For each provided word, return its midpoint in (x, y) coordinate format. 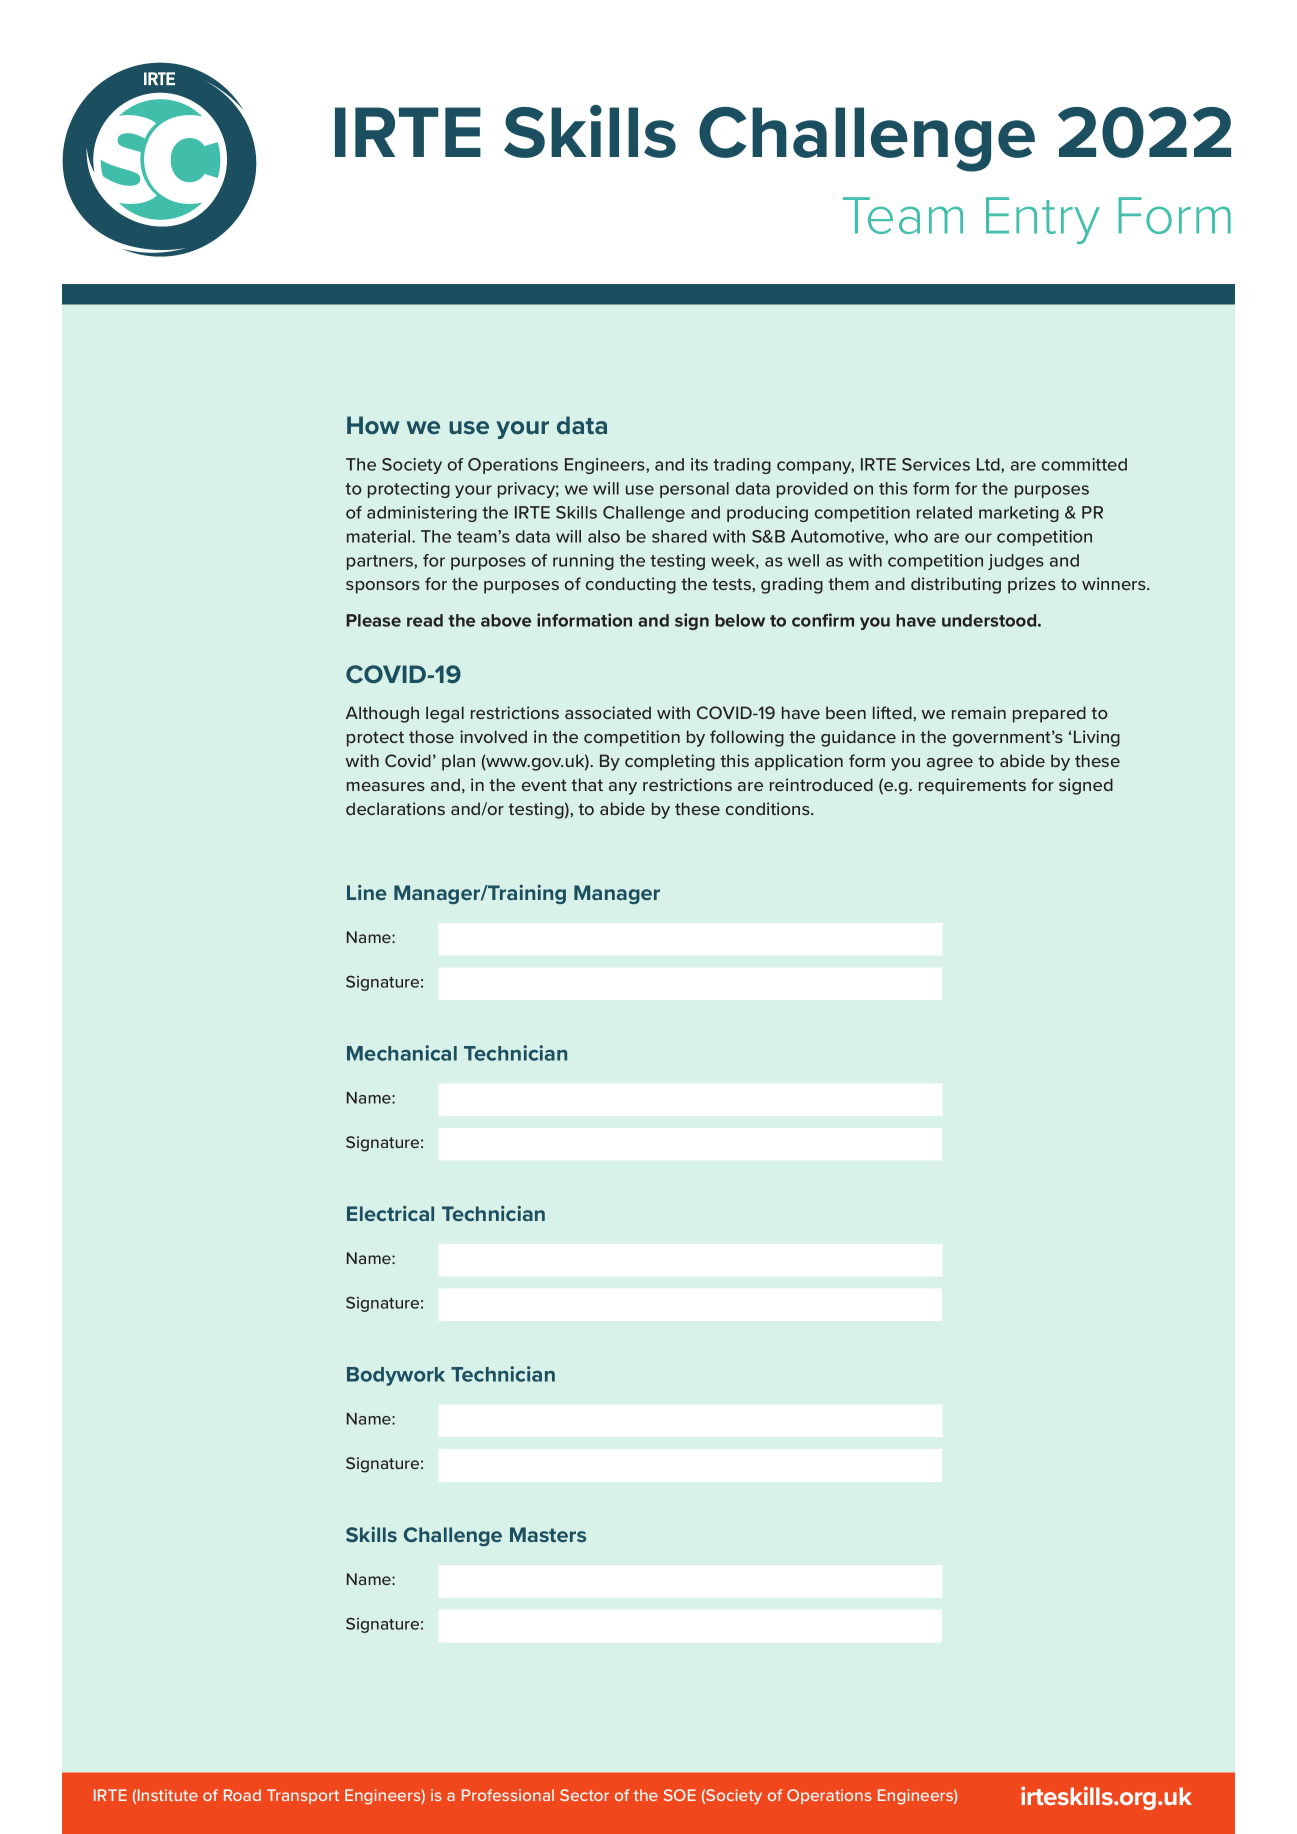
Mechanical (402, 1053)
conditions (769, 808)
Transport (303, 1796)
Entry (1043, 220)
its (699, 464)
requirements (972, 786)
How (373, 425)
